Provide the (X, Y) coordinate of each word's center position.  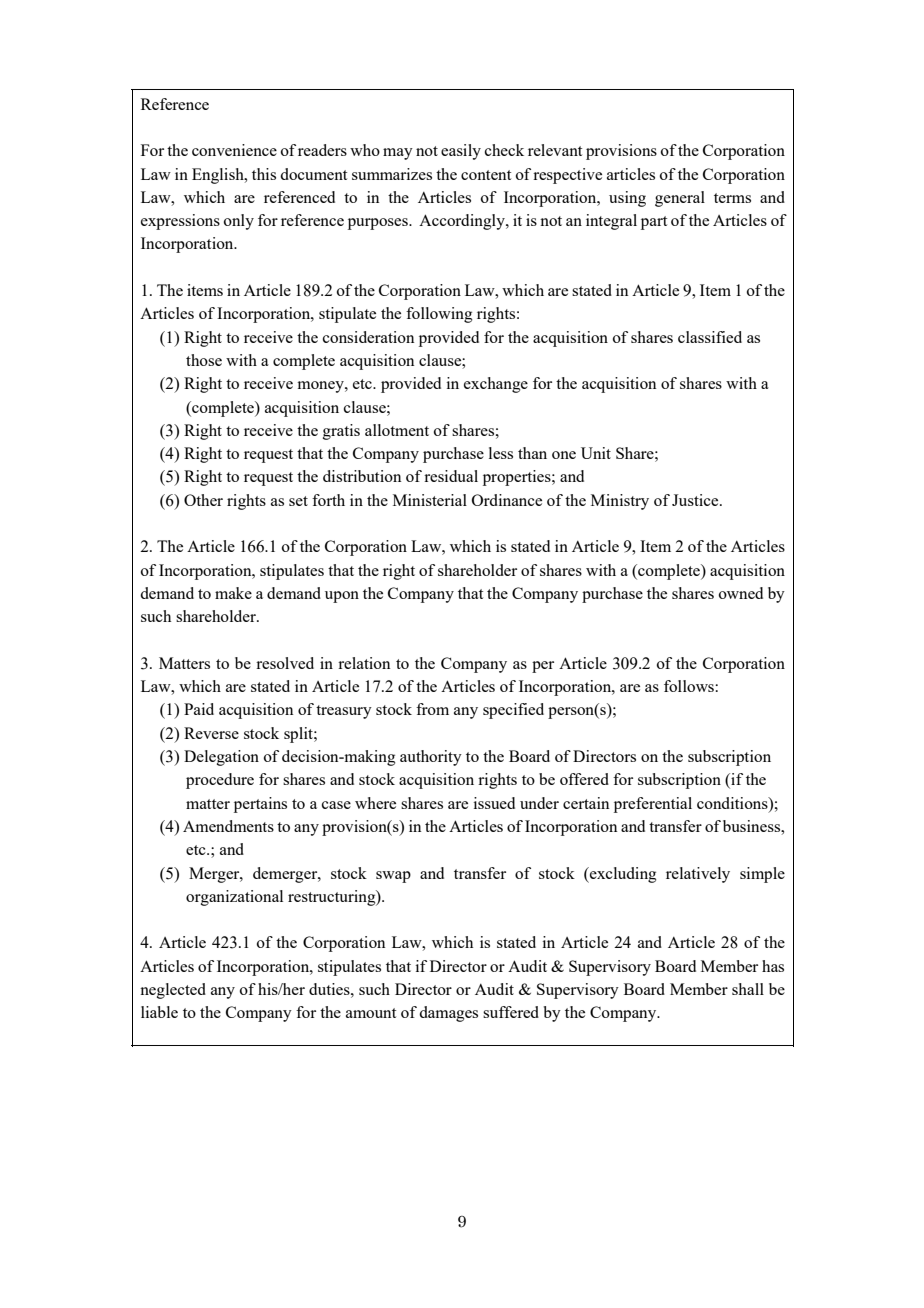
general (680, 199)
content (486, 175)
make (233, 593)
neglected (173, 991)
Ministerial (430, 500)
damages (448, 1014)
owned (741, 593)
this (264, 174)
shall (748, 989)
